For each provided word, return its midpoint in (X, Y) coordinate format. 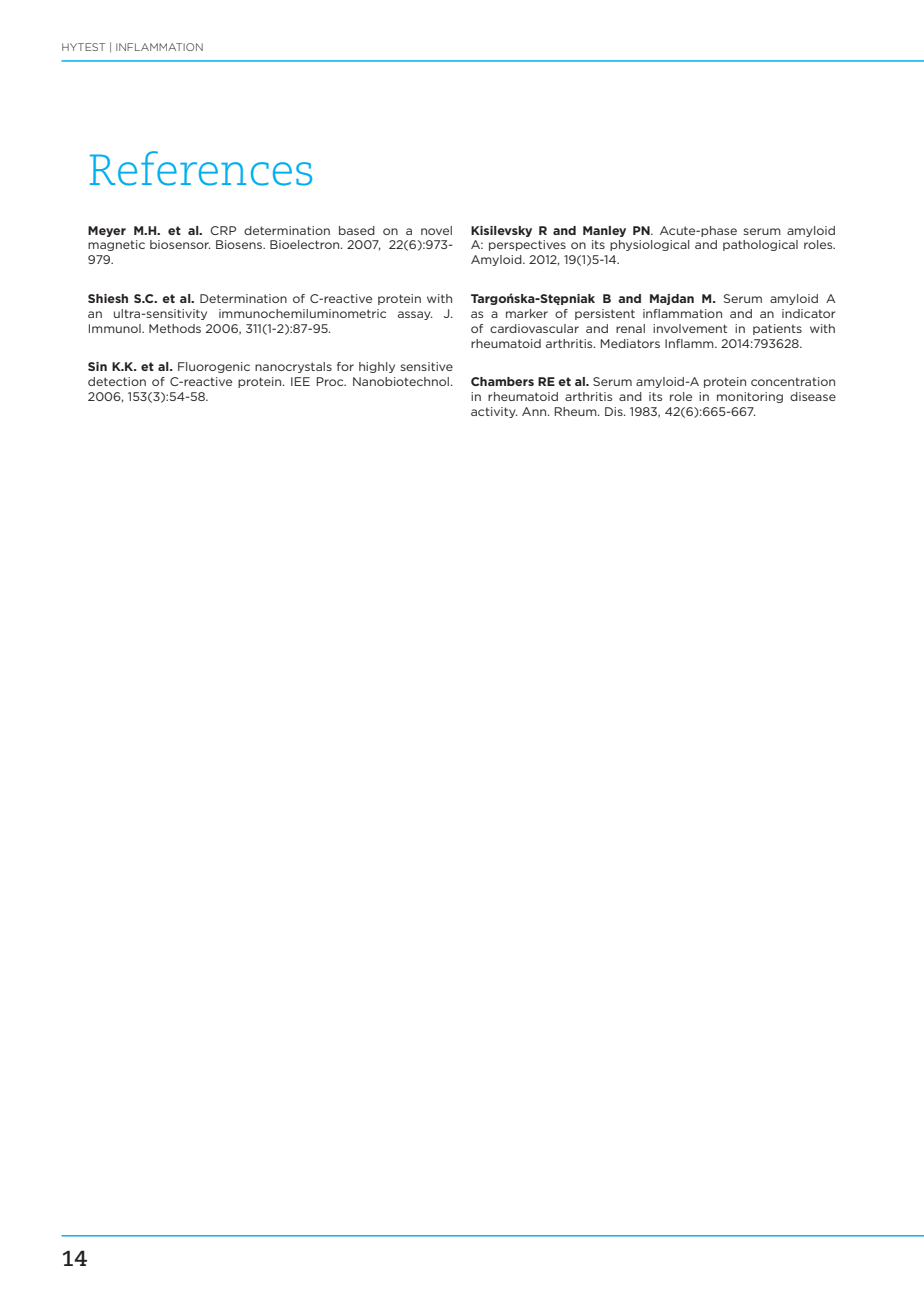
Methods (175, 328)
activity (494, 412)
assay (415, 315)
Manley (604, 231)
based (357, 230)
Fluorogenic (214, 367)
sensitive (426, 366)
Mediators (630, 343)
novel (436, 230)
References (201, 168)
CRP (223, 230)
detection (117, 381)
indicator (808, 313)
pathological (760, 245)
